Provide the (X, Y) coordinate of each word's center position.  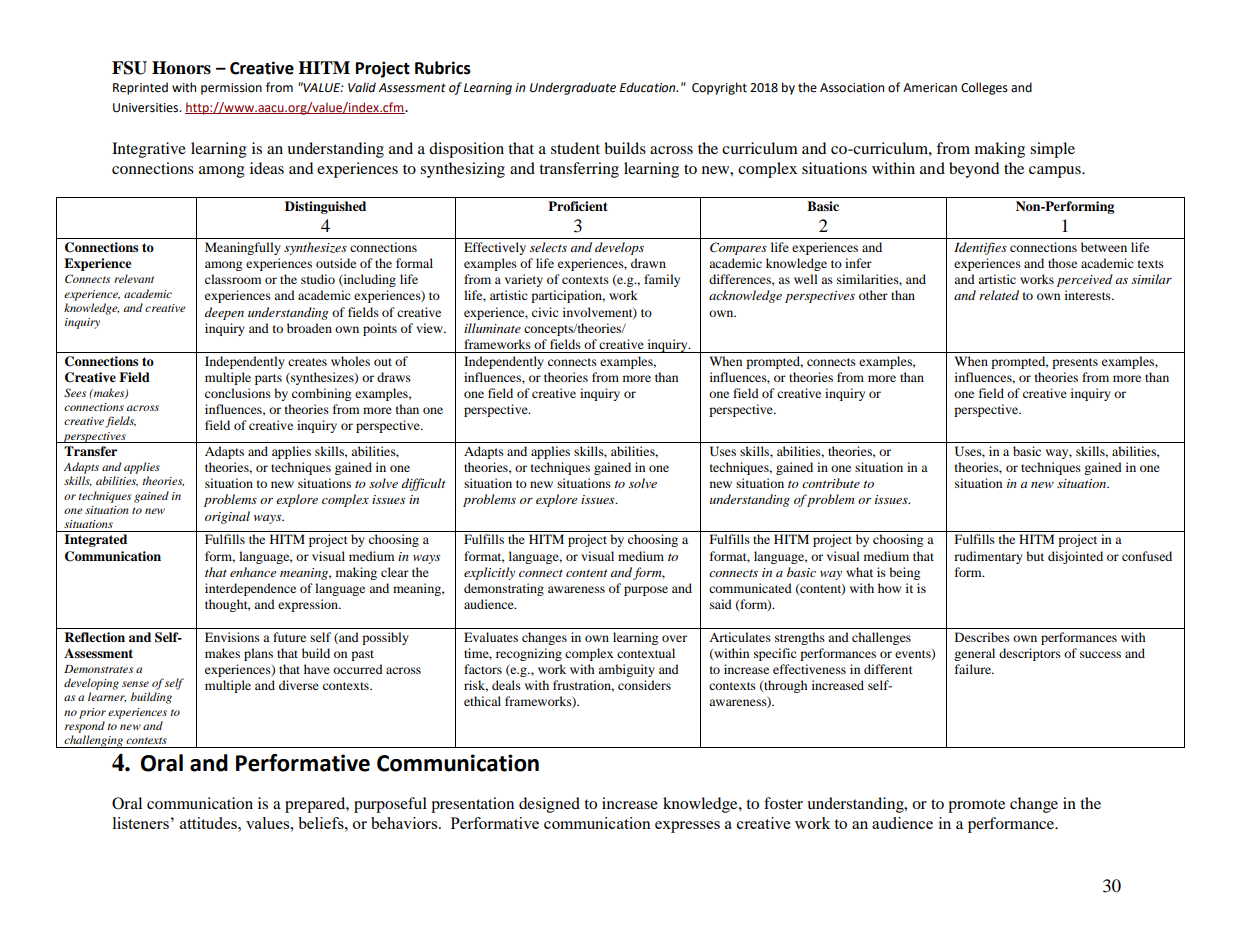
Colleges (984, 88)
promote (976, 806)
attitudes (209, 823)
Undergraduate (573, 88)
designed (549, 805)
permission (231, 89)
